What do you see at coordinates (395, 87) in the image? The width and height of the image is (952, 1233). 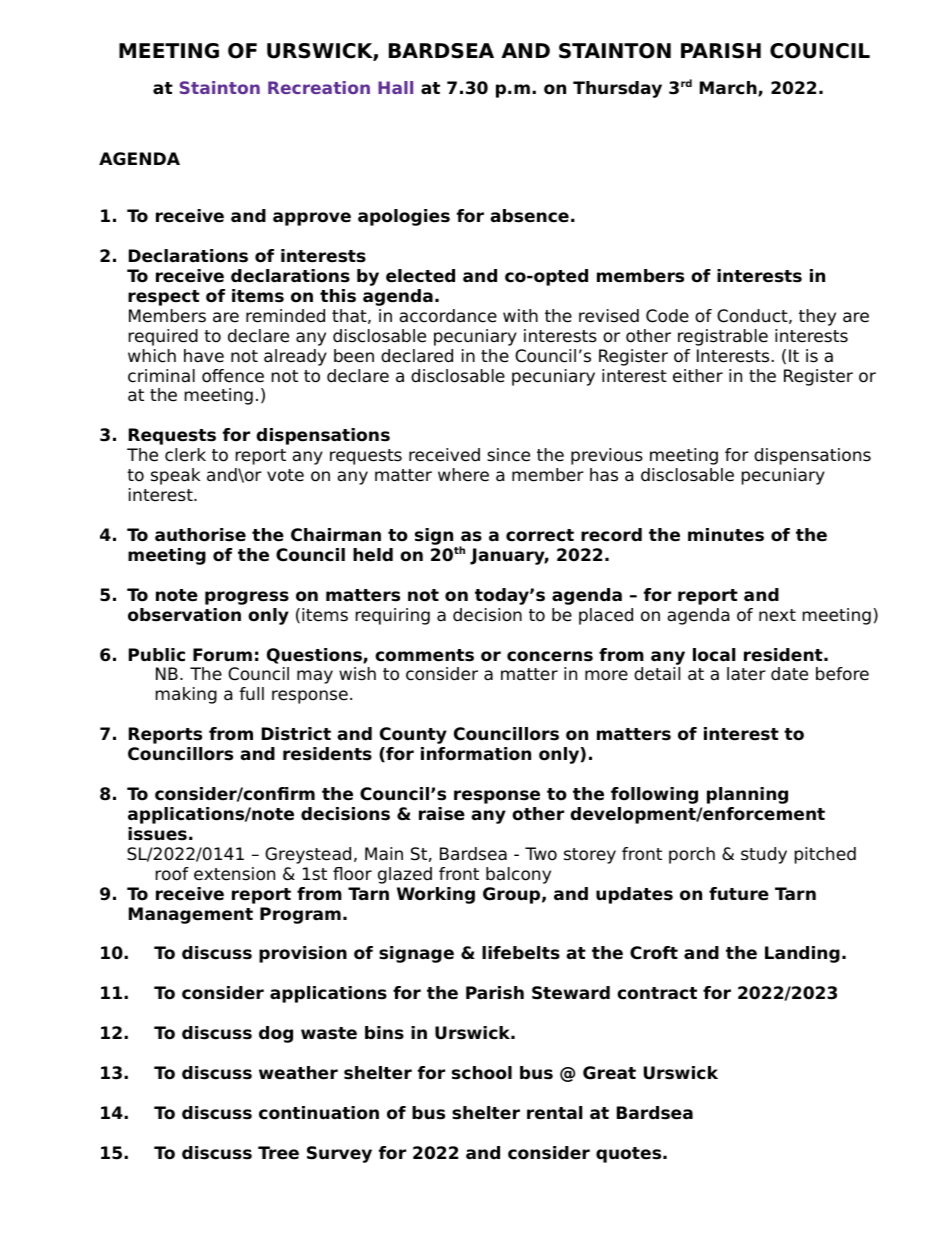 I see `Hall` at bounding box center [395, 87].
